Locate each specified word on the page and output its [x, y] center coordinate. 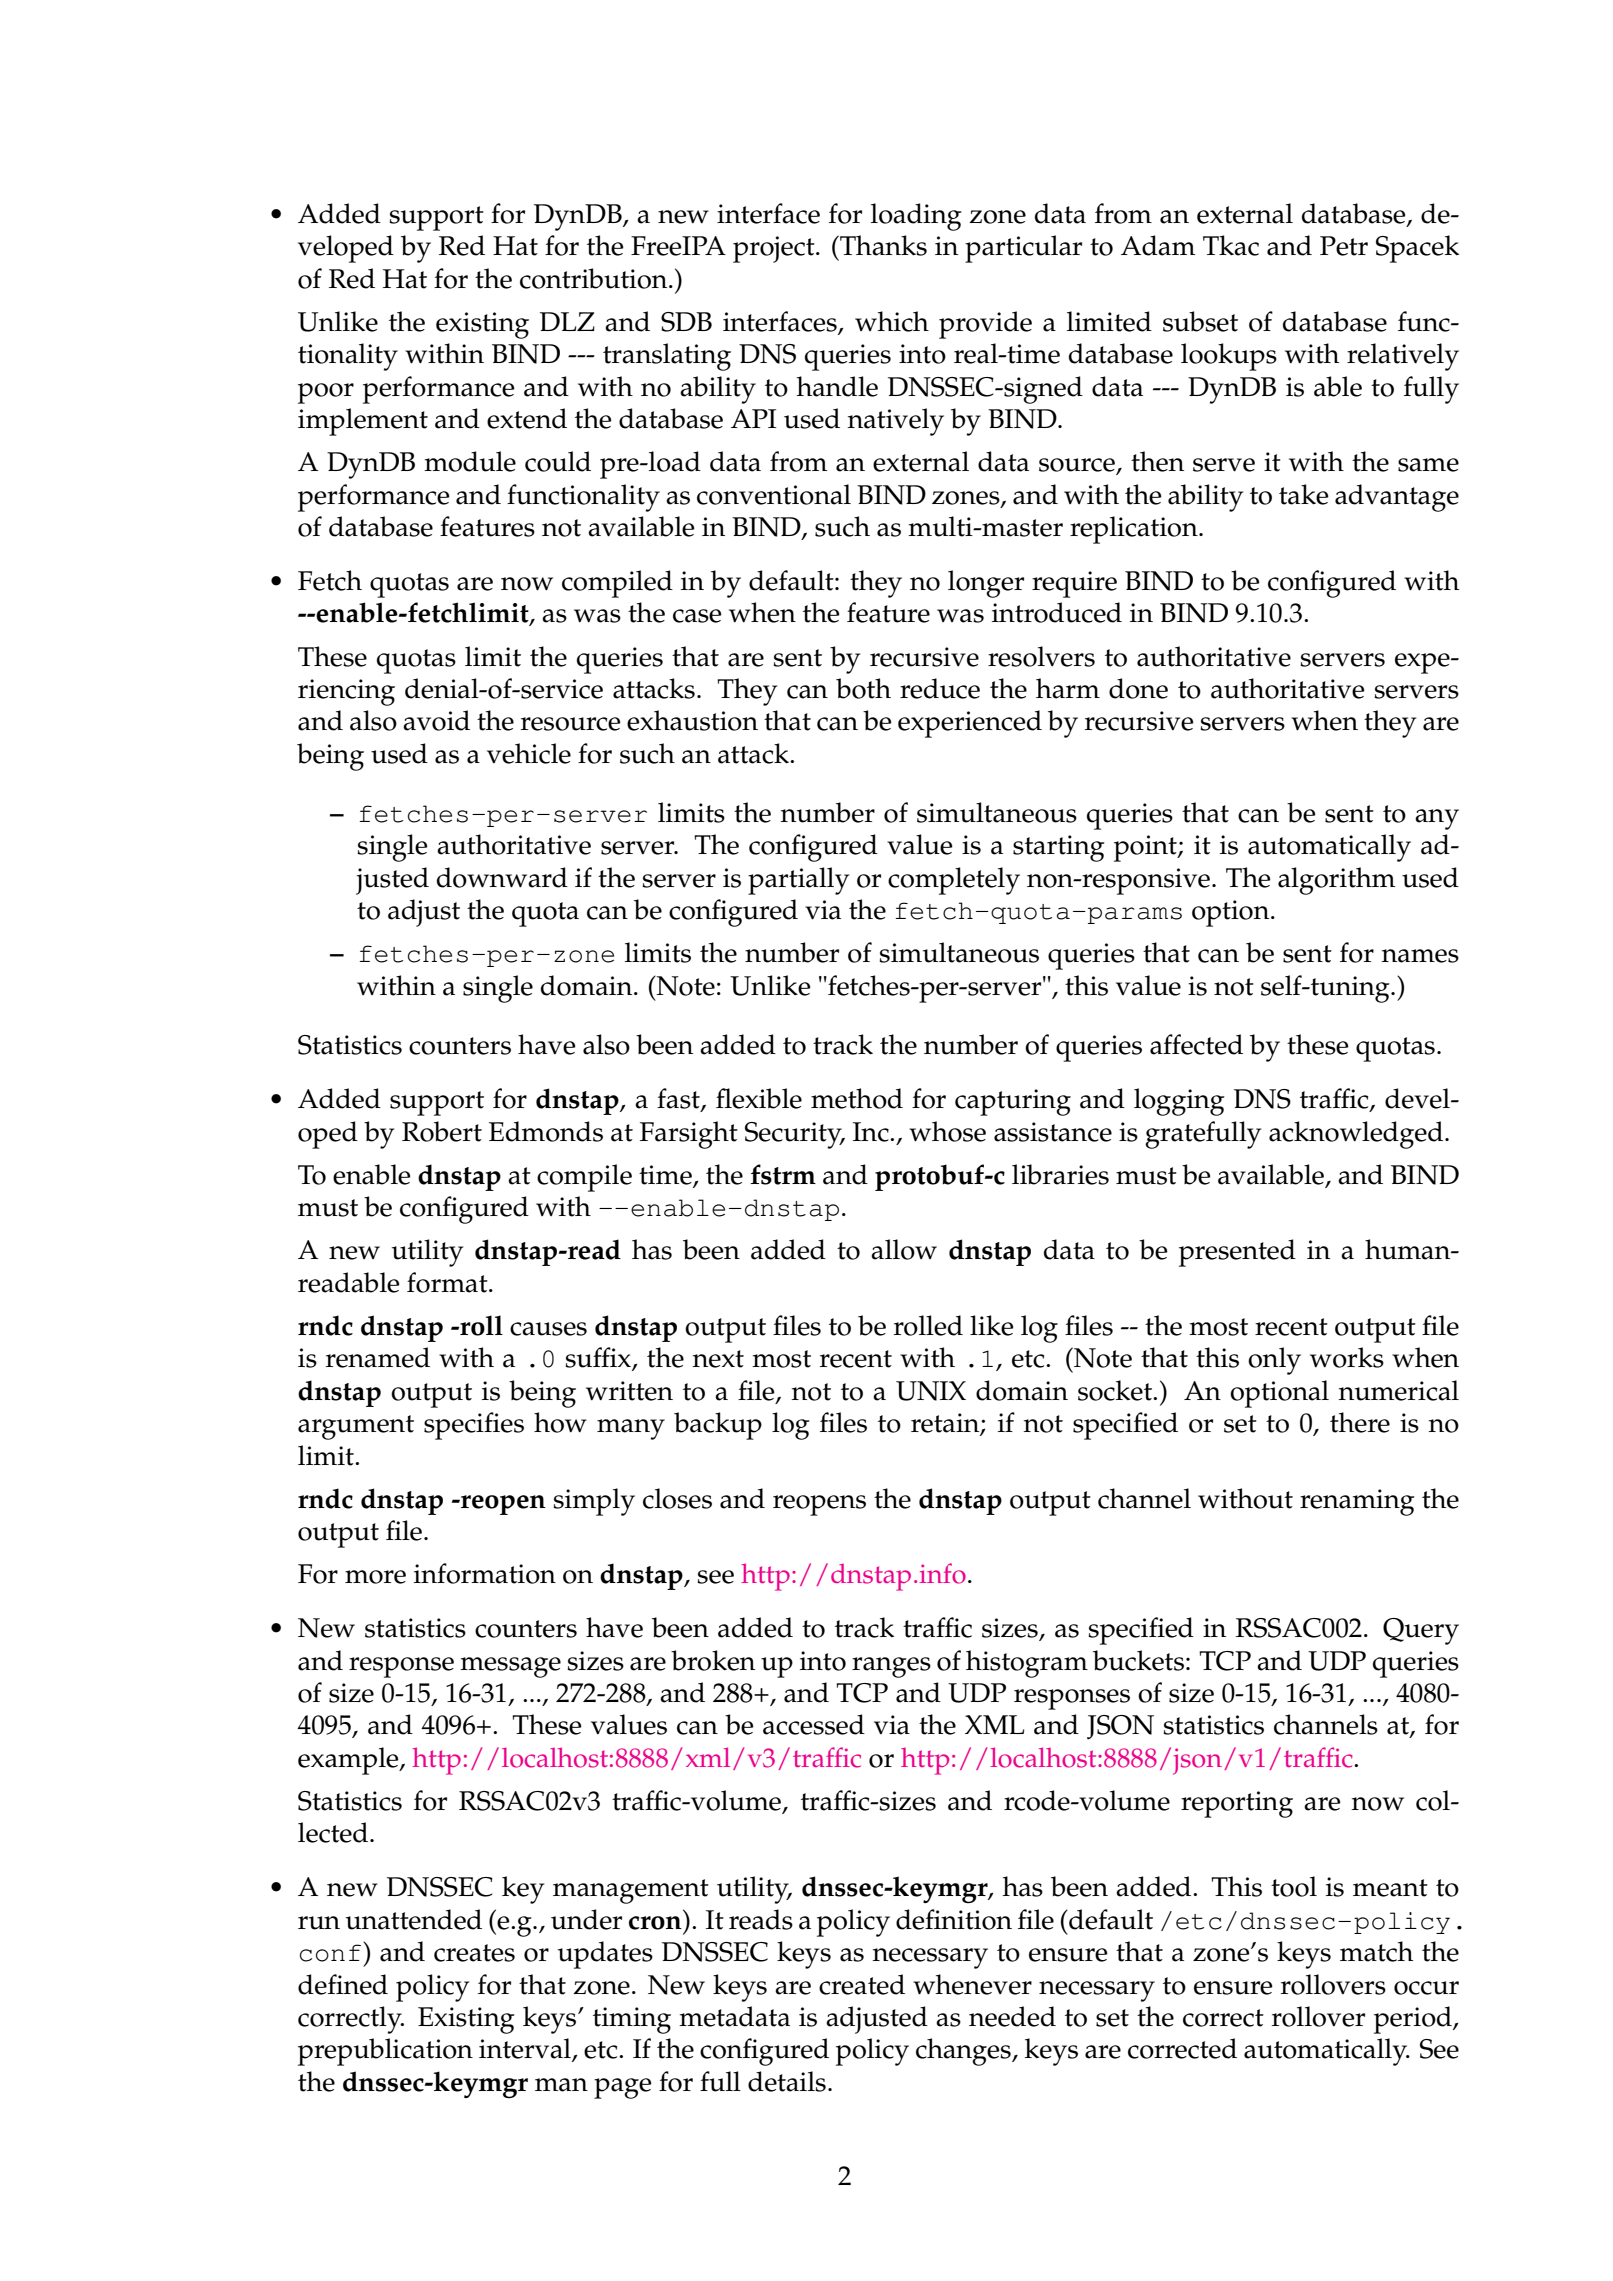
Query [1421, 1631]
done [1138, 688]
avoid [436, 720]
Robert [442, 1131]
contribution [595, 278]
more [375, 1577]
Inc [872, 1132]
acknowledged [1357, 1135]
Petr [1344, 246]
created [862, 1984]
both [863, 688]
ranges [891, 1667]
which [892, 321]
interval [526, 2049]
